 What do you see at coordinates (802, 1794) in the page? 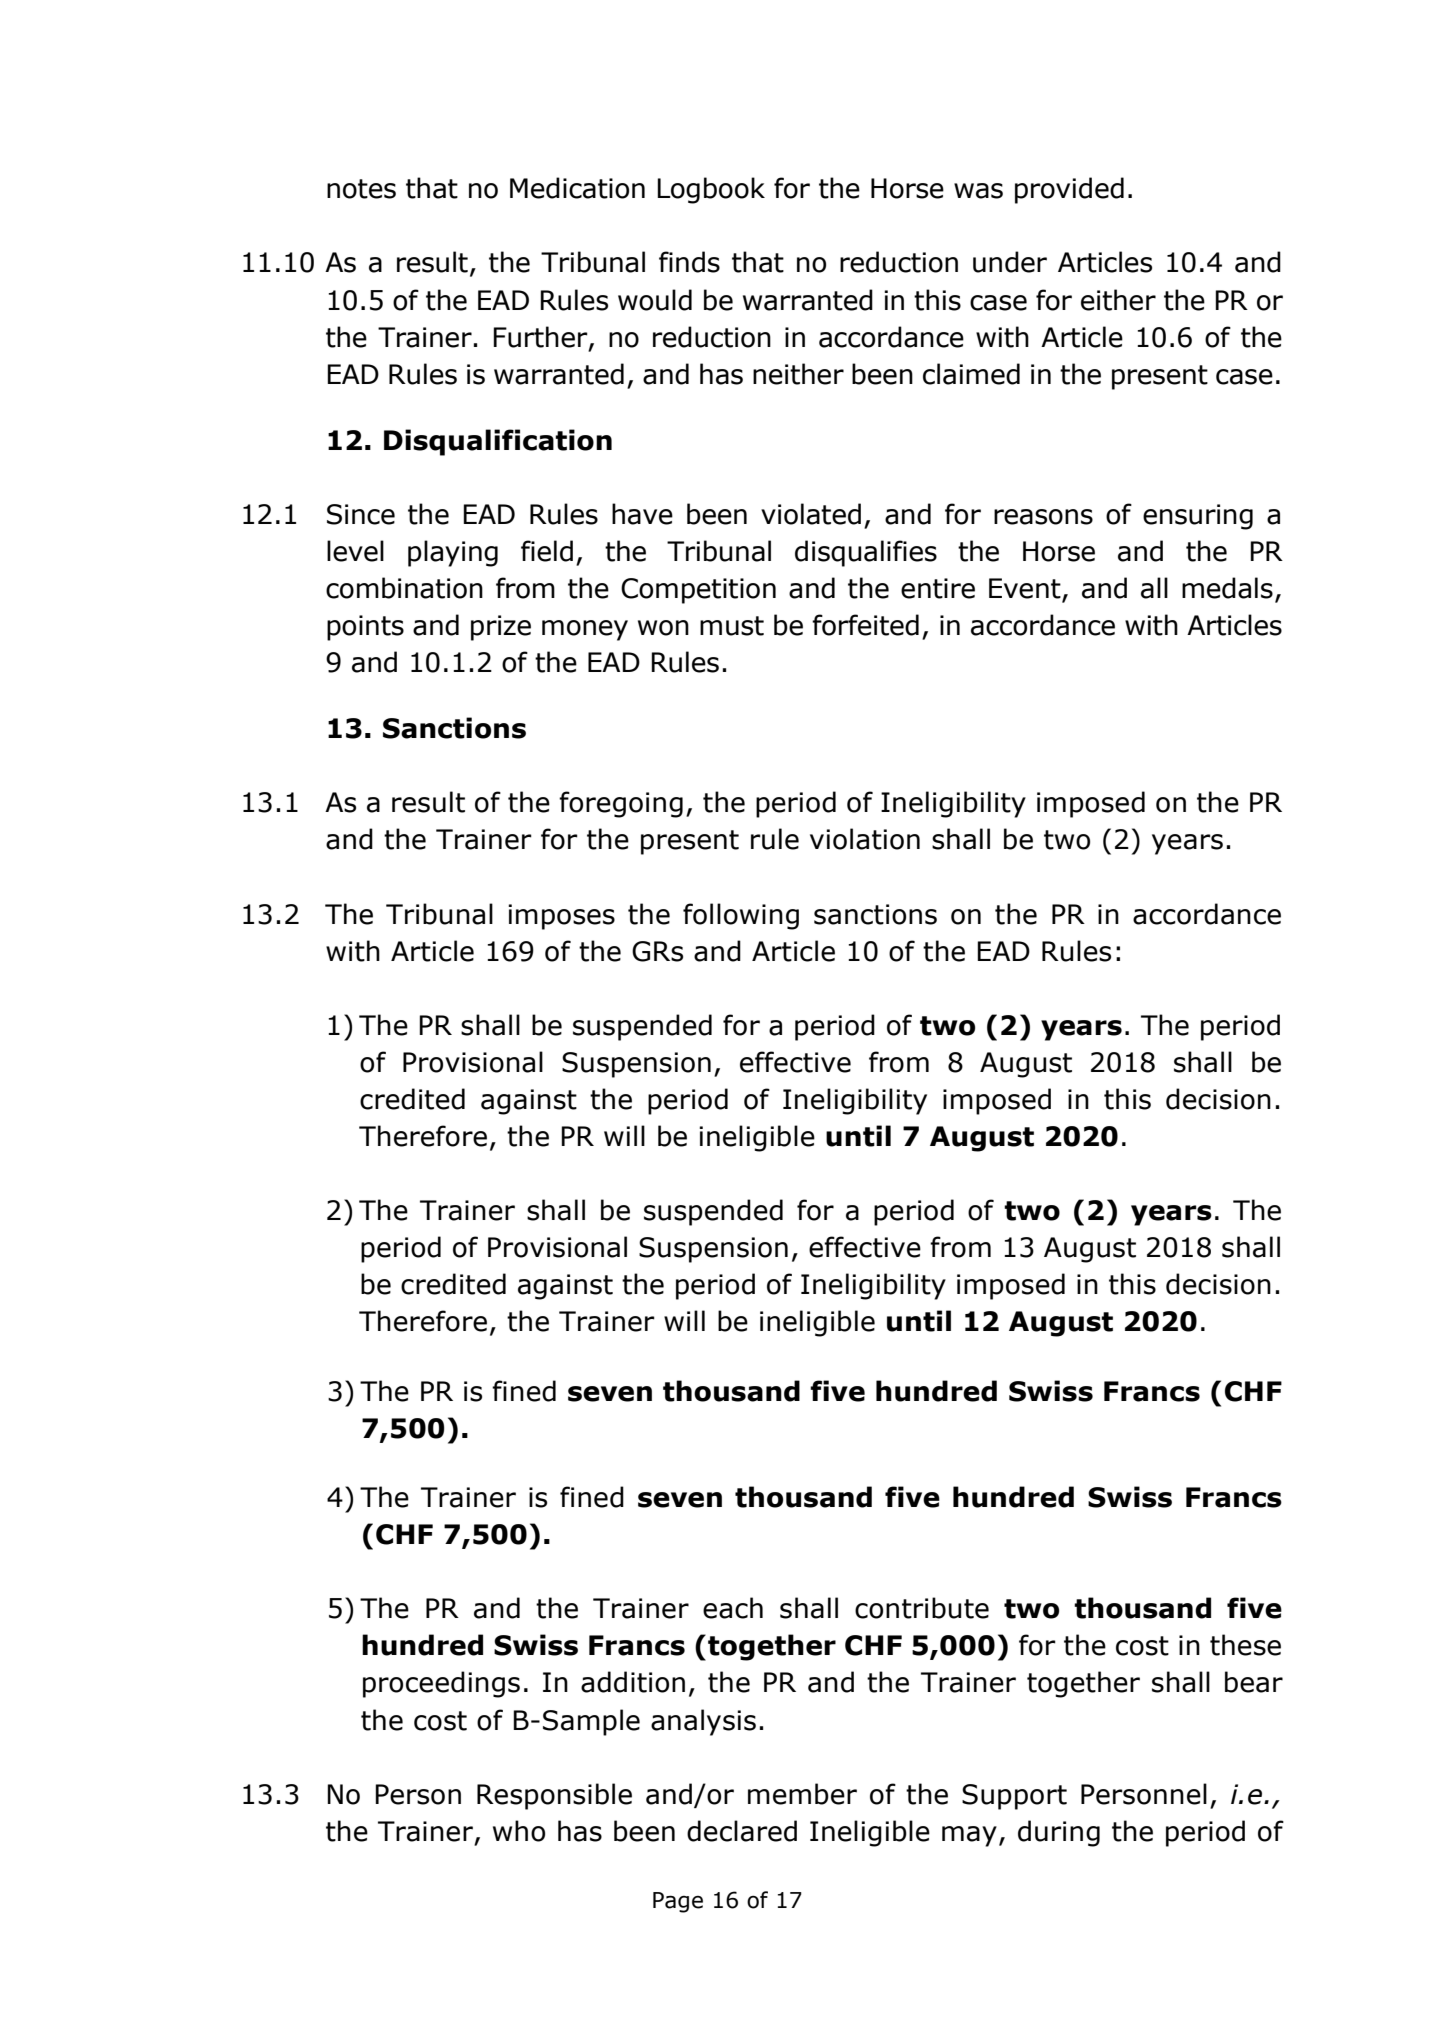
I see `member` at bounding box center [802, 1794].
